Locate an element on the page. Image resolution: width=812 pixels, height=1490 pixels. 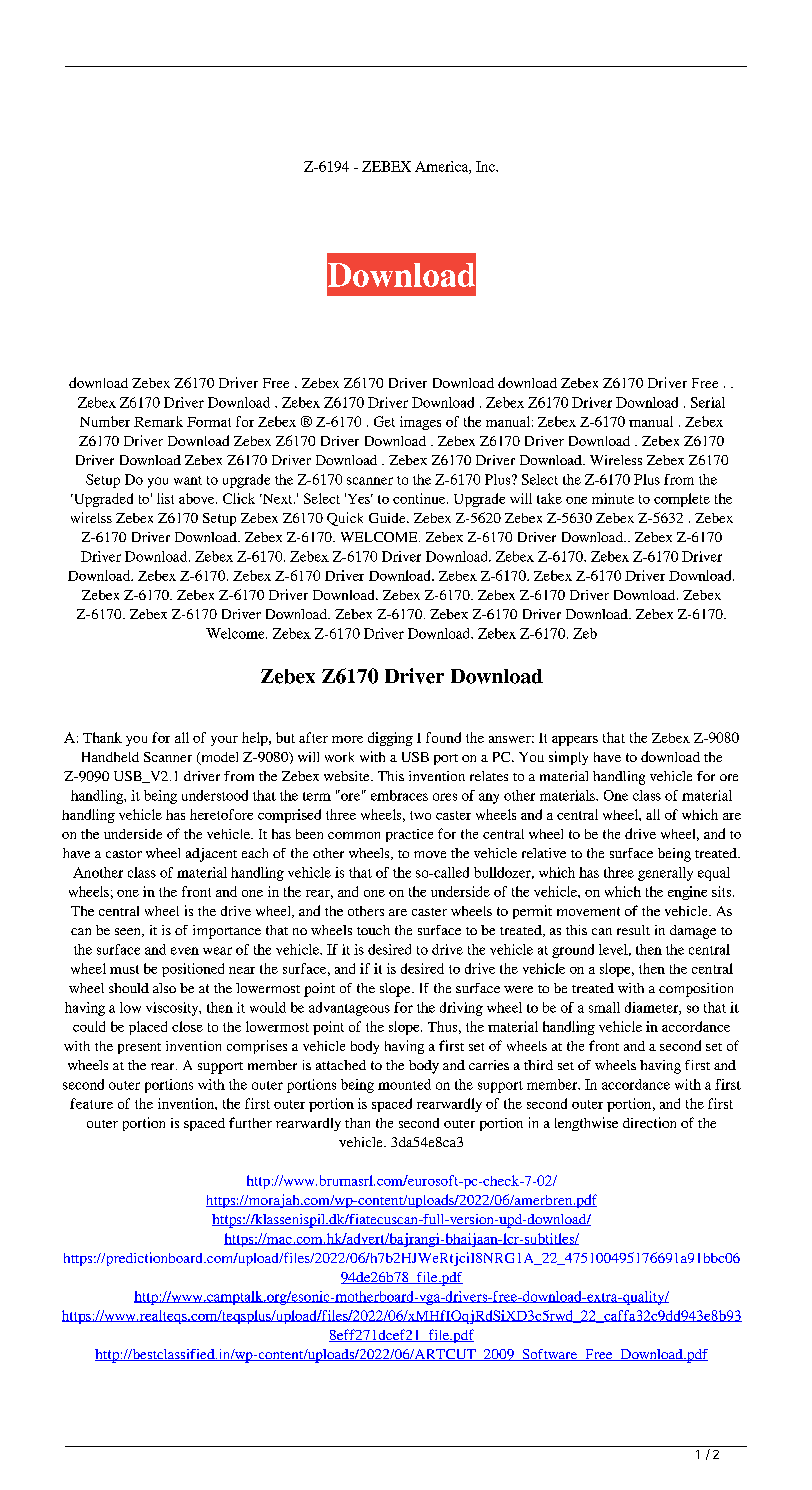
present is located at coordinates (139, 1048).
